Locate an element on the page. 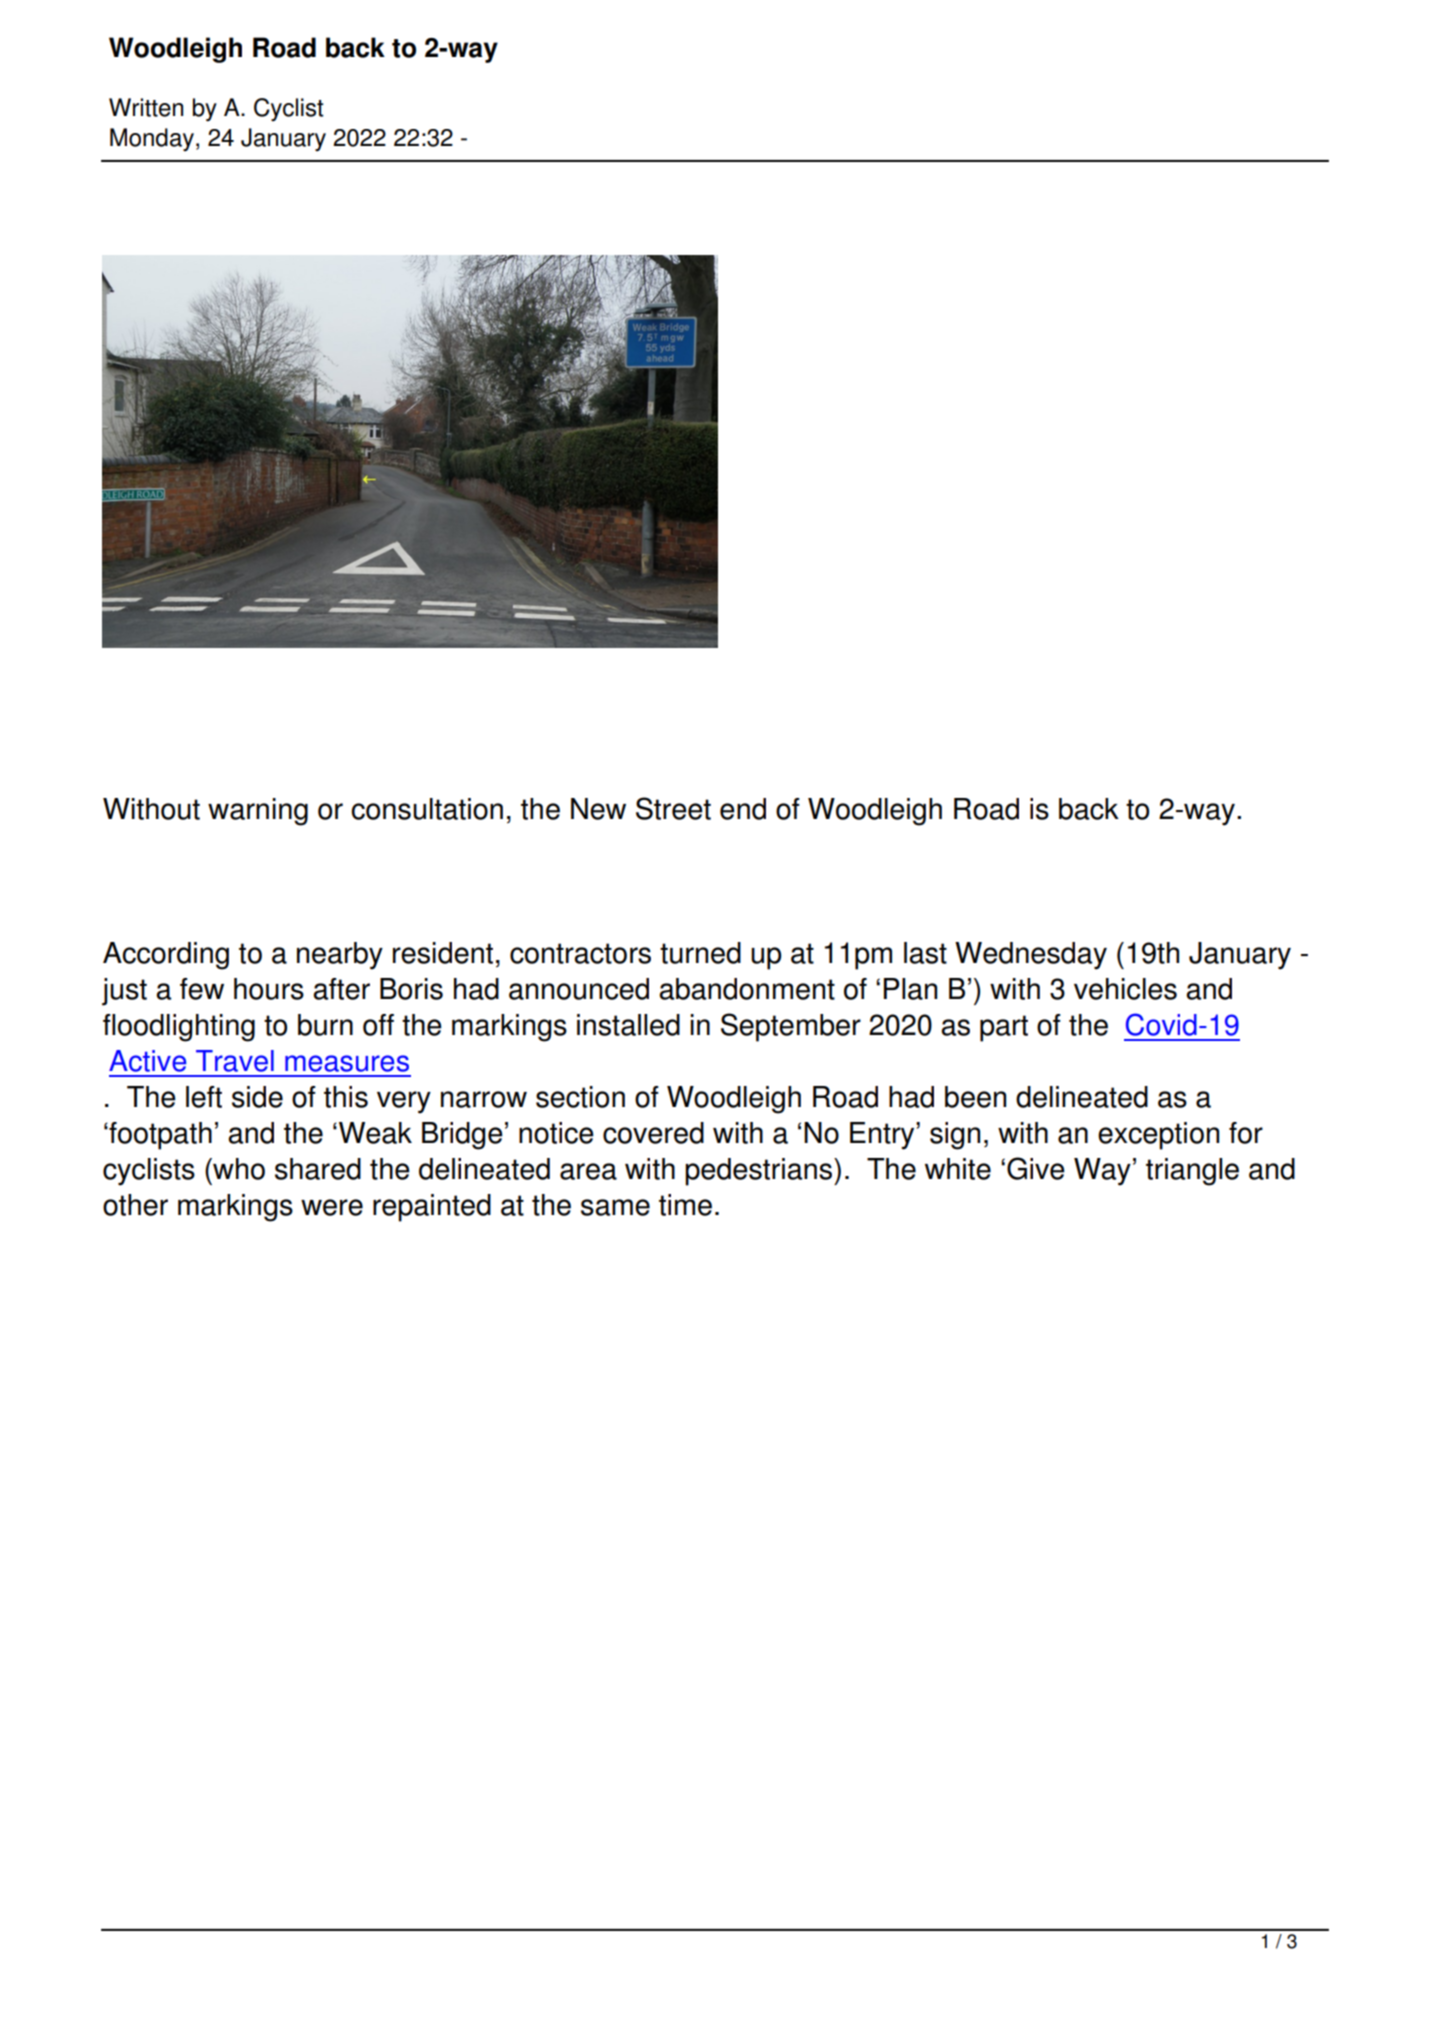 This image has height=2022, width=1430. who is located at coordinates (238, 1169).
